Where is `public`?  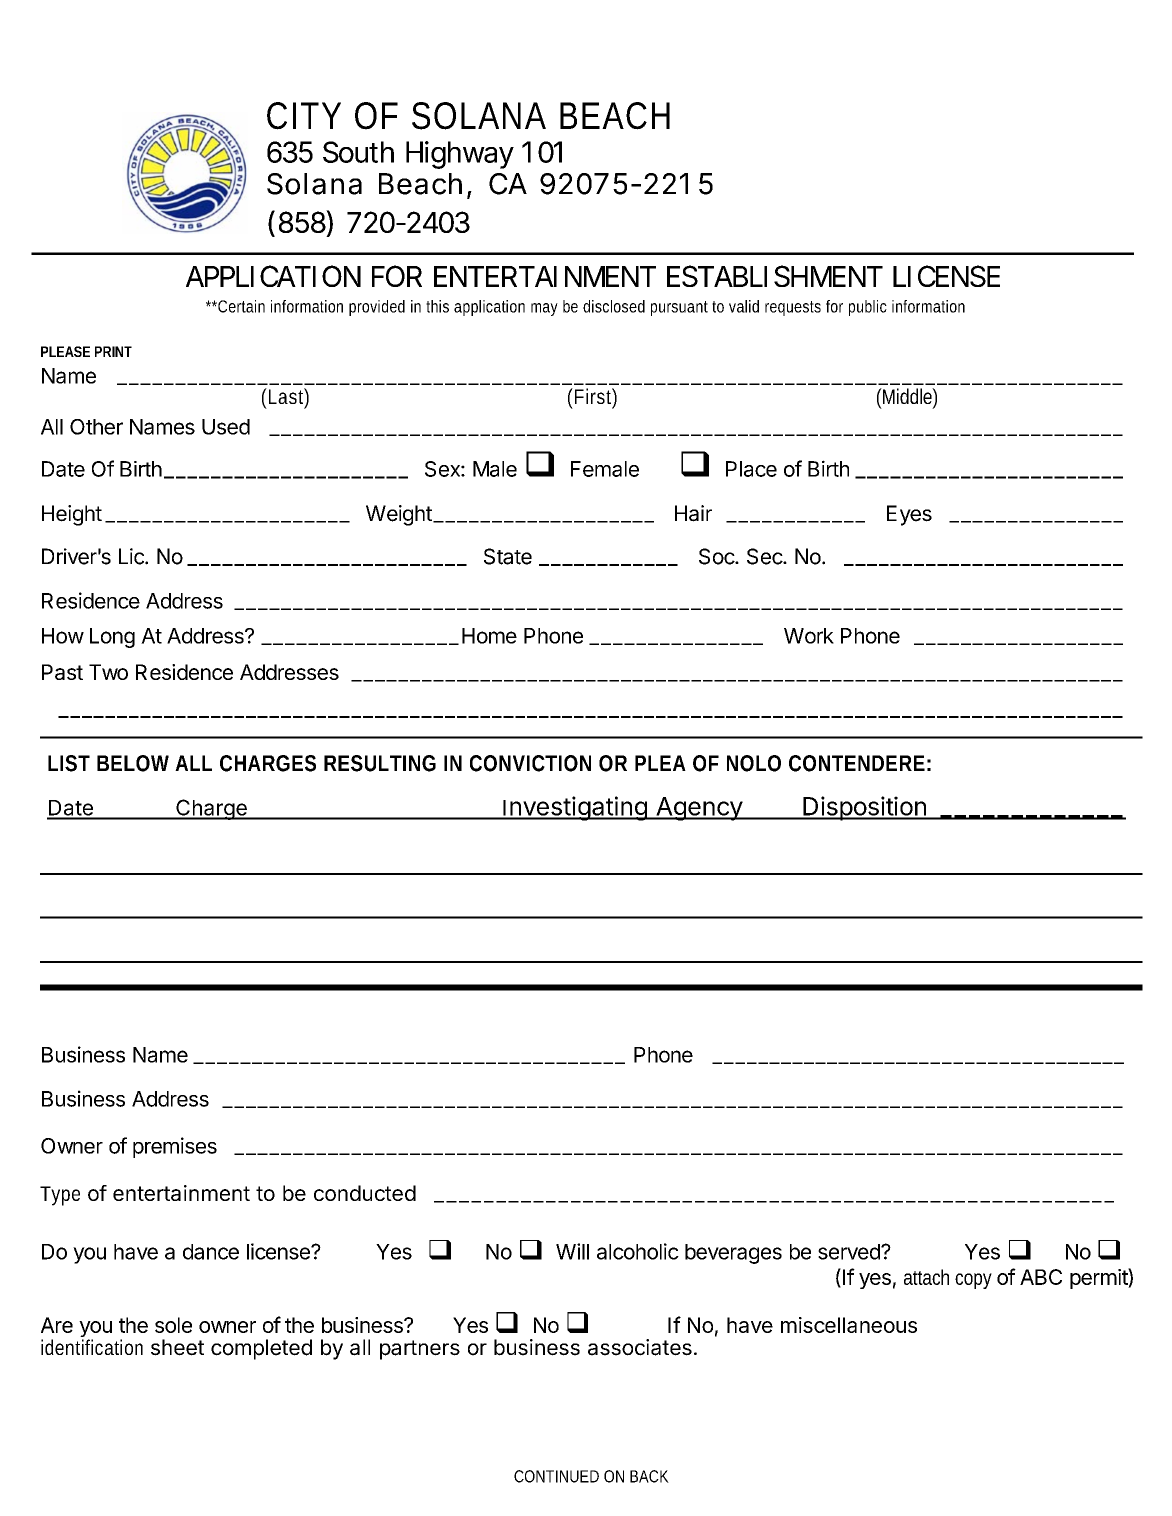 public is located at coordinates (868, 308).
